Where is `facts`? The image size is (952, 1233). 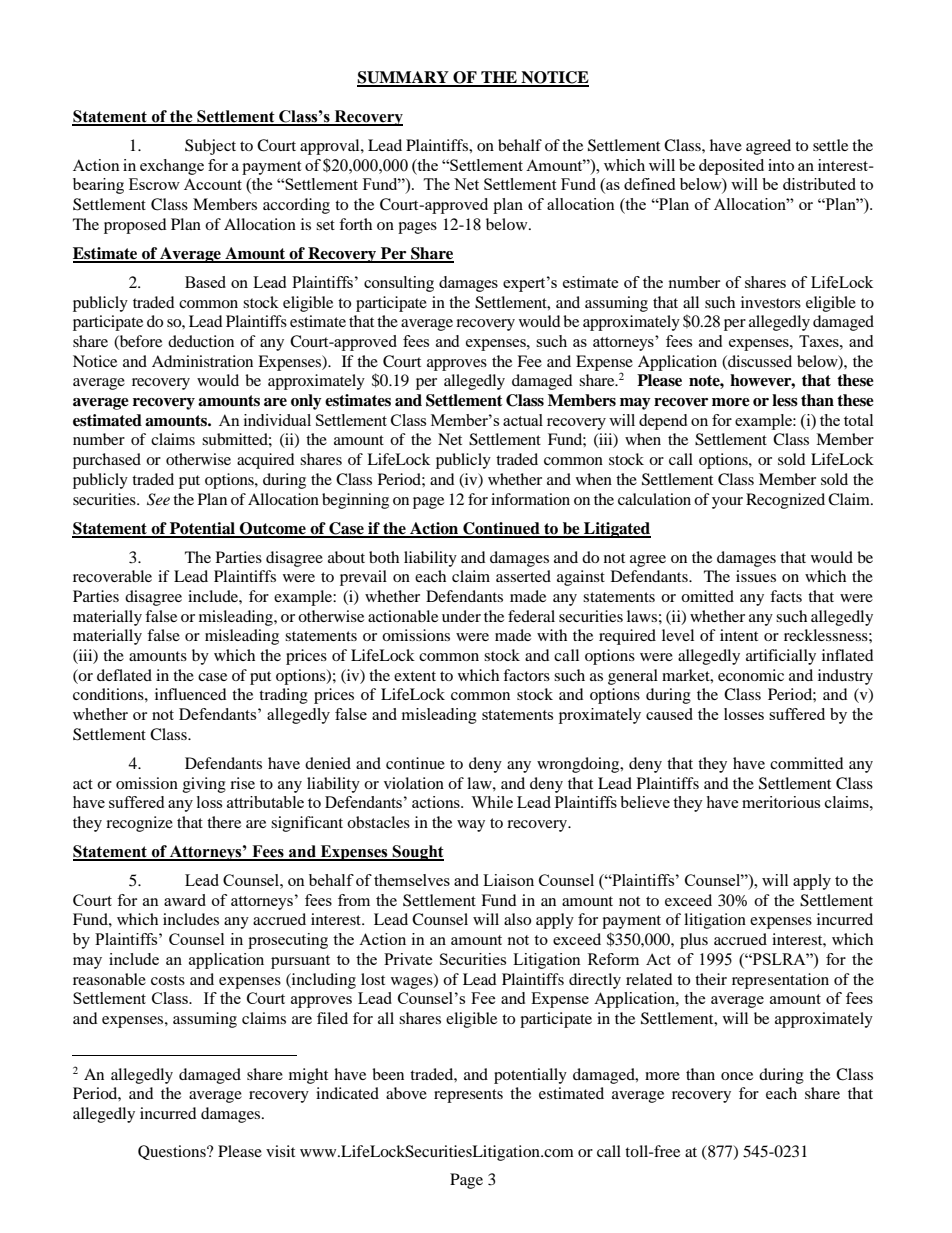
facts is located at coordinates (786, 596).
